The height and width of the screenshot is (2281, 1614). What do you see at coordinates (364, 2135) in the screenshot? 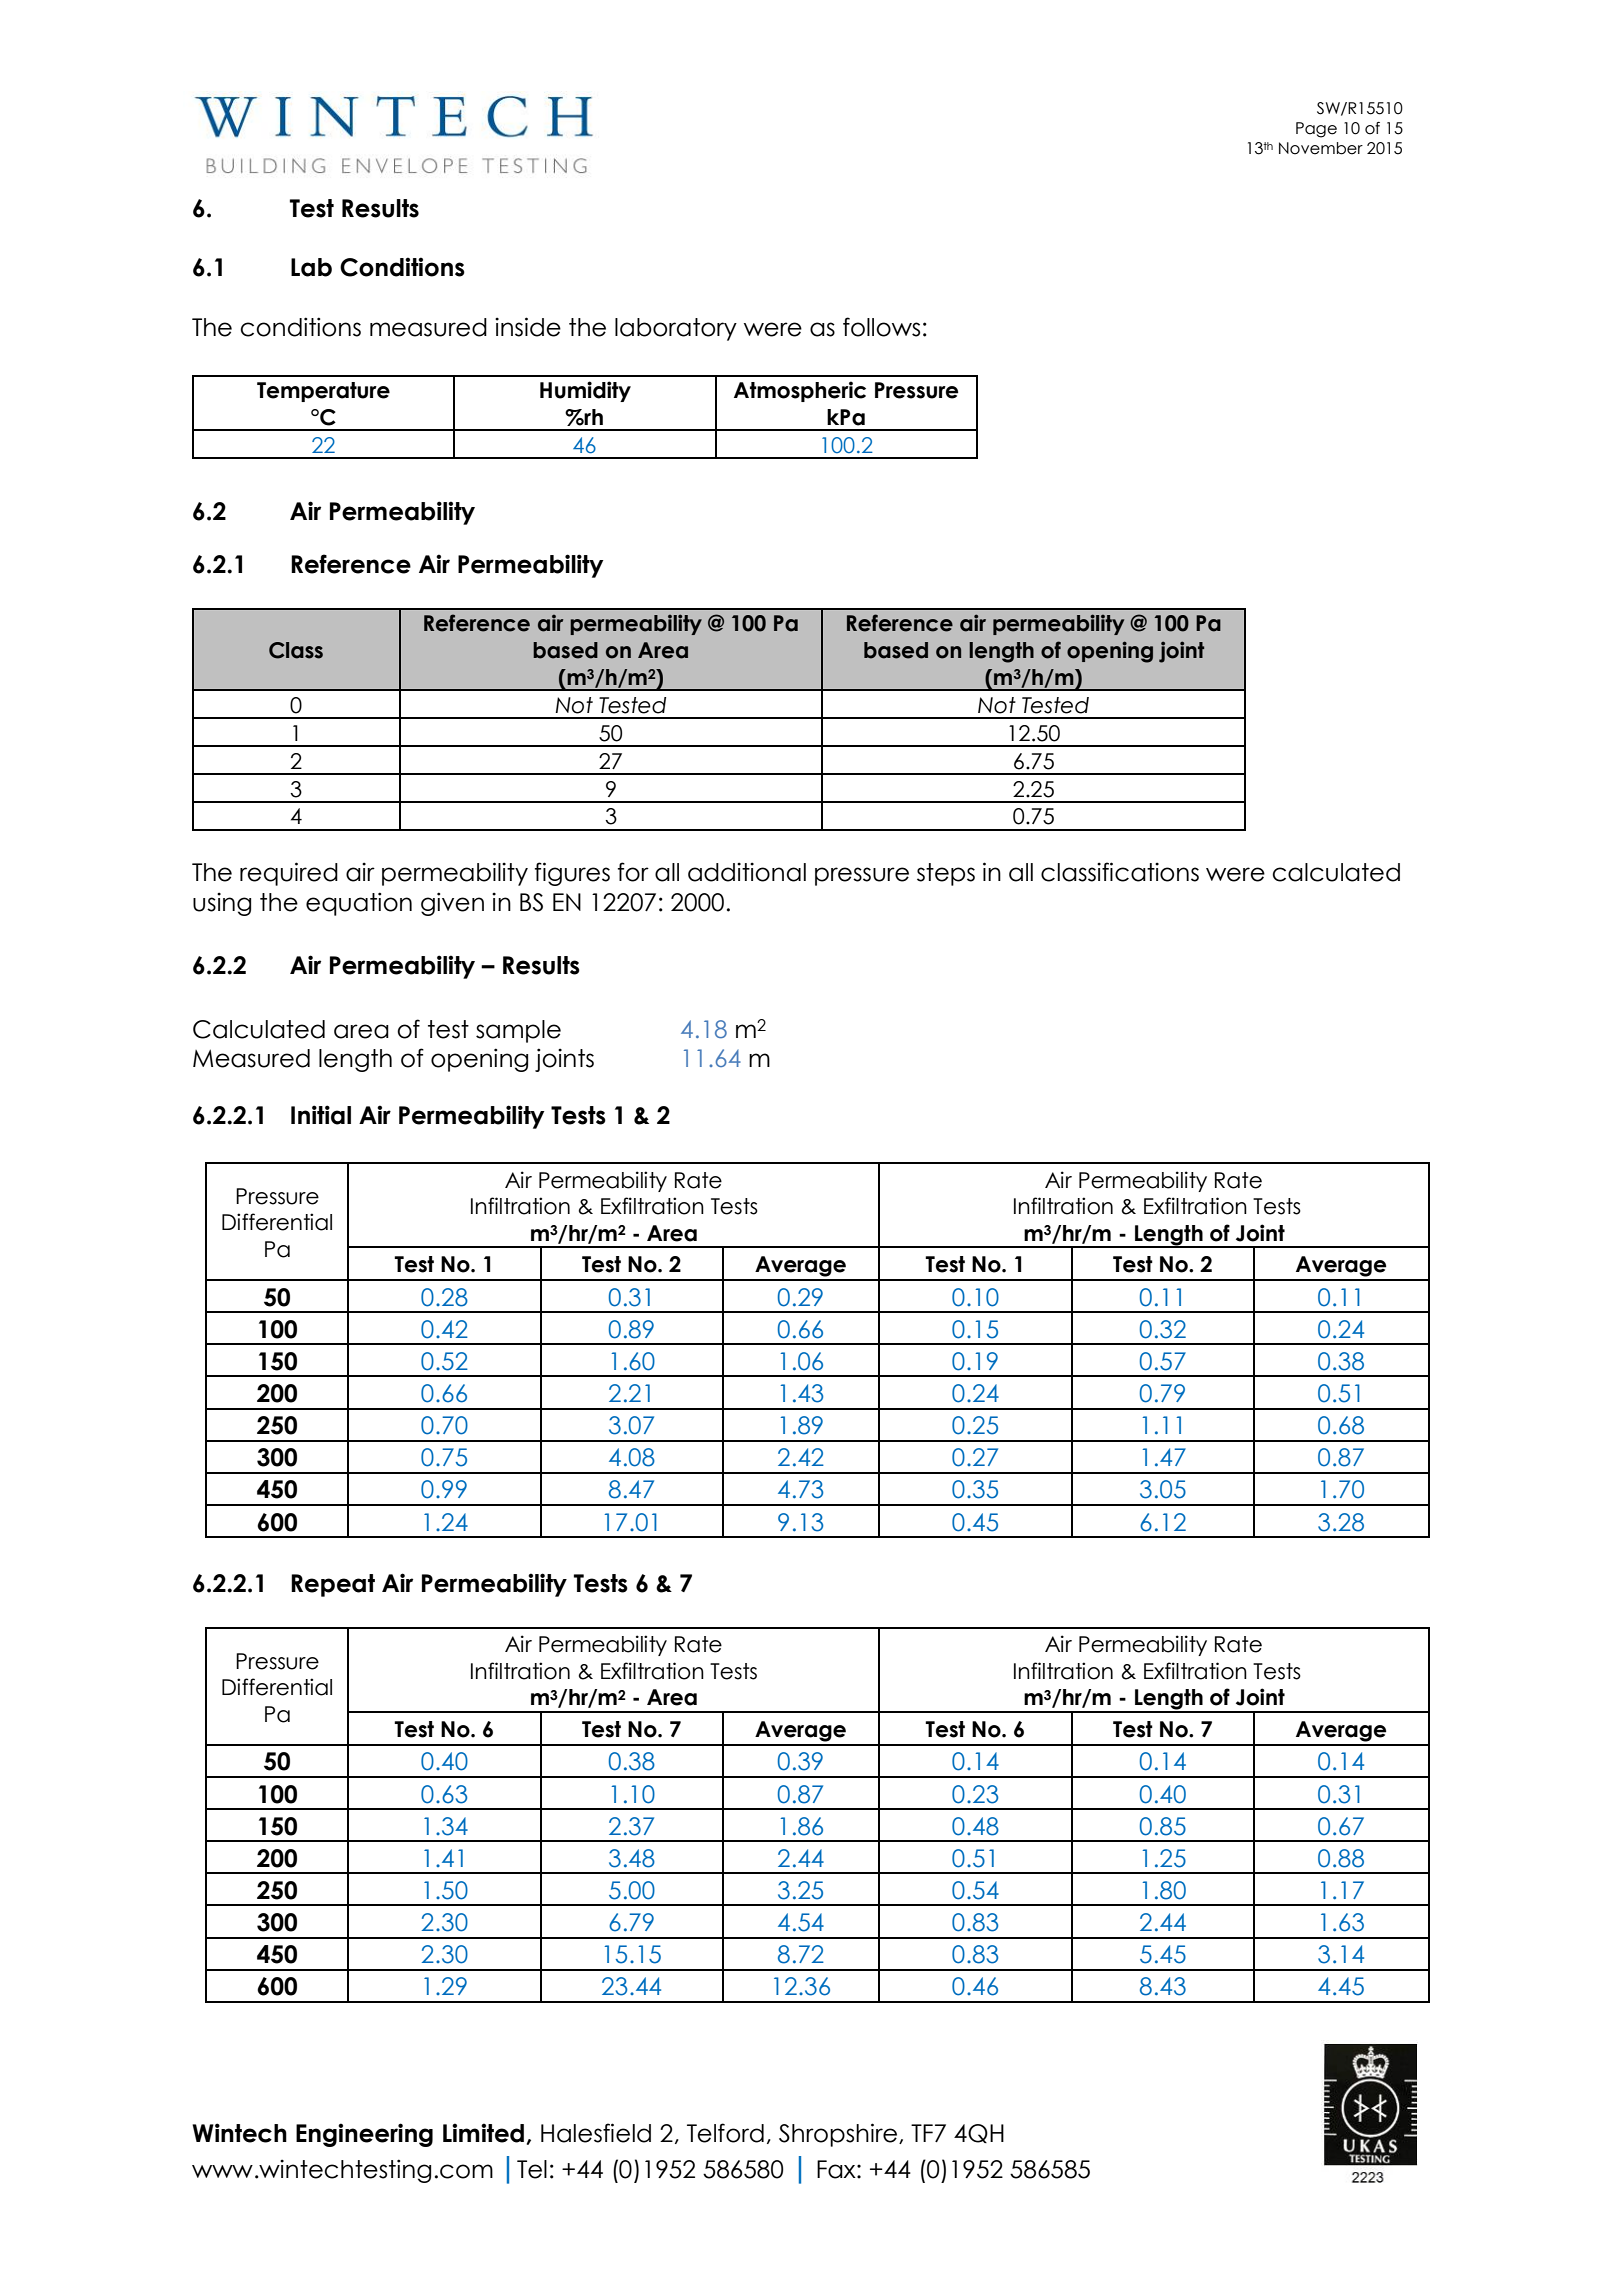
I see `Engineering` at bounding box center [364, 2135].
